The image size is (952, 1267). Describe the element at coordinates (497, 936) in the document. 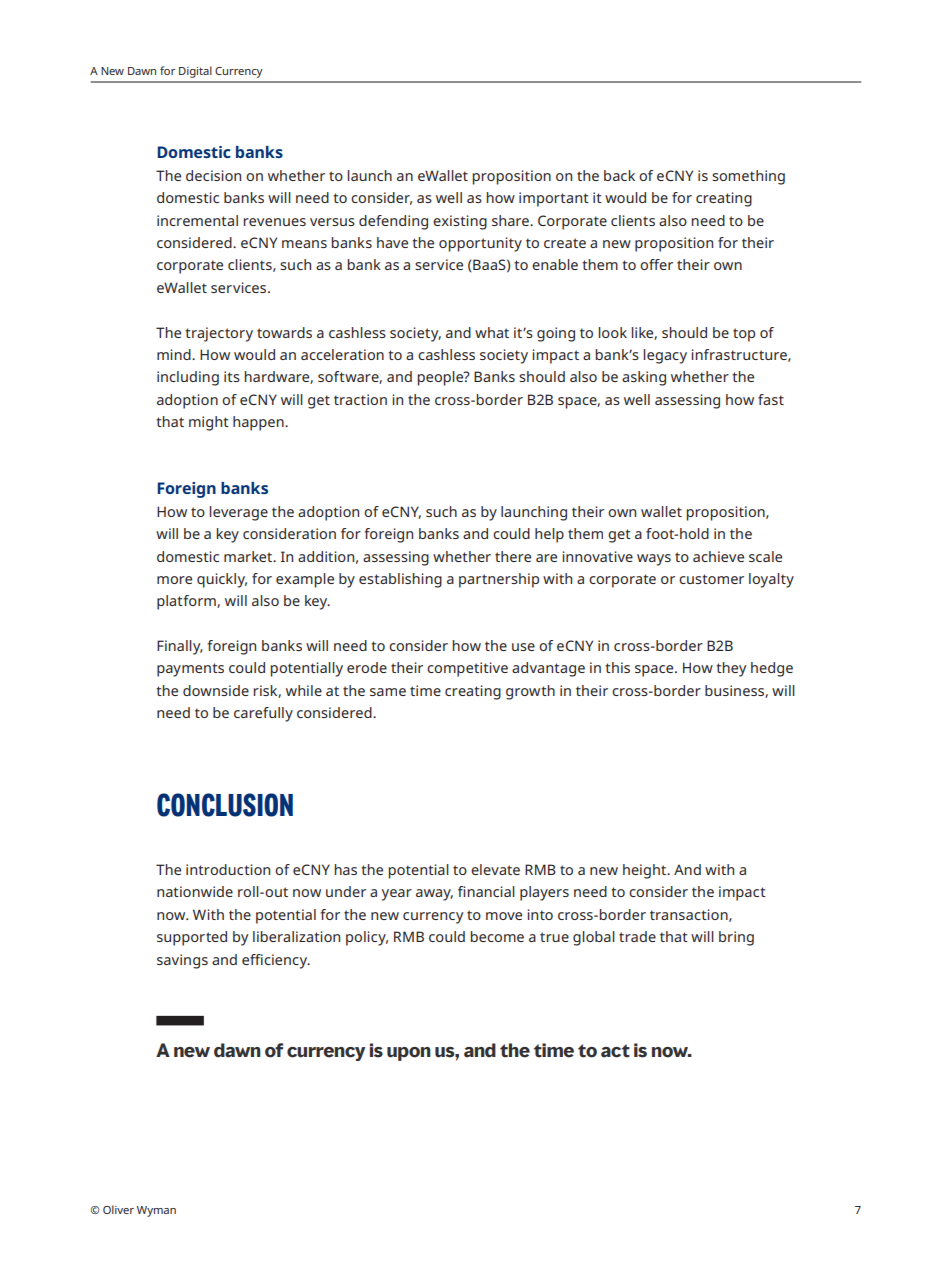

I see `become` at that location.
